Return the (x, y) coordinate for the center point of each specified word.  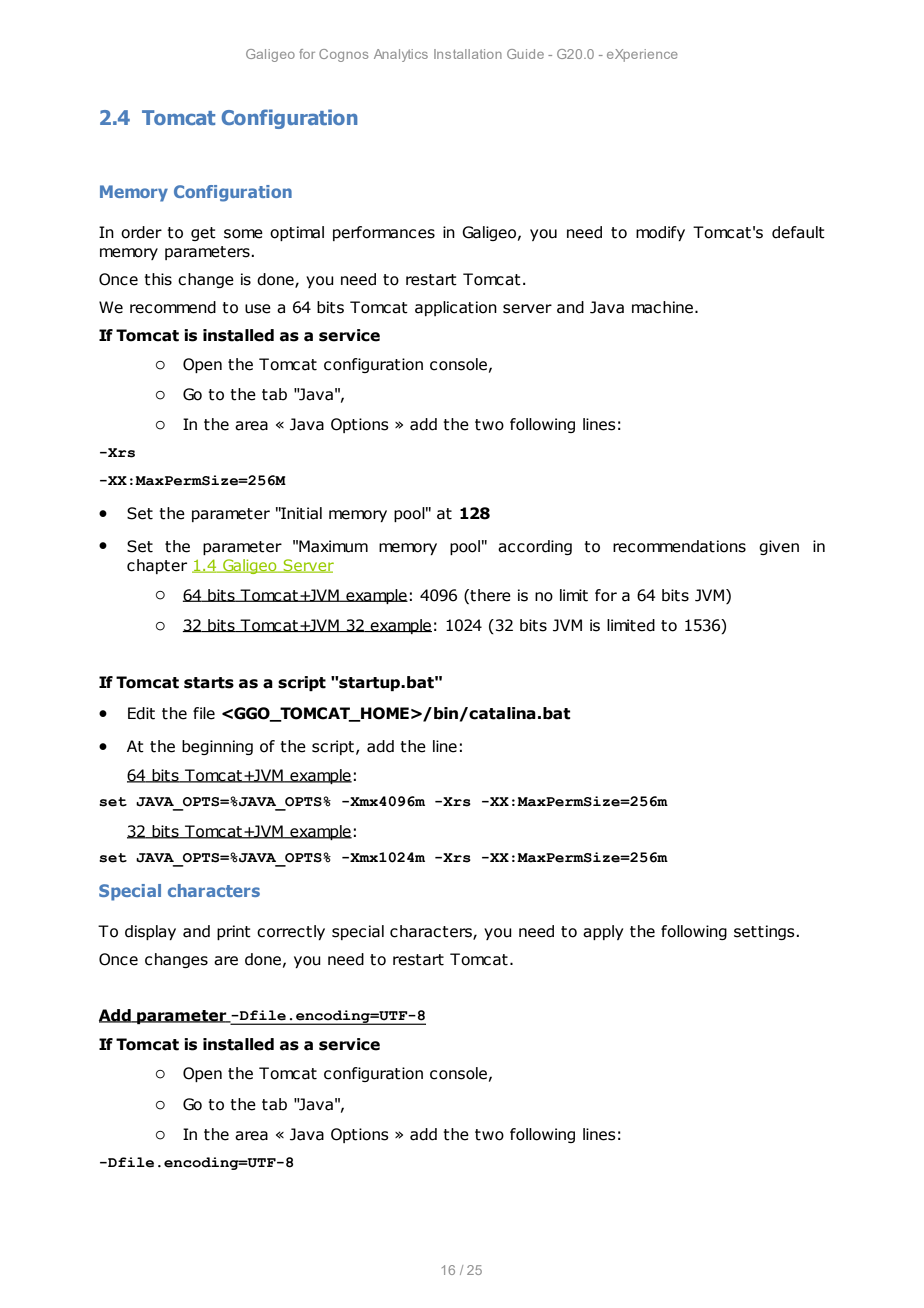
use (258, 309)
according (535, 547)
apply (603, 932)
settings (765, 932)
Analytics (401, 55)
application (456, 308)
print (234, 932)
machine (662, 307)
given (779, 547)
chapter (157, 566)
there (489, 595)
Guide (525, 54)
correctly (291, 932)
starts (209, 683)
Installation (468, 54)
